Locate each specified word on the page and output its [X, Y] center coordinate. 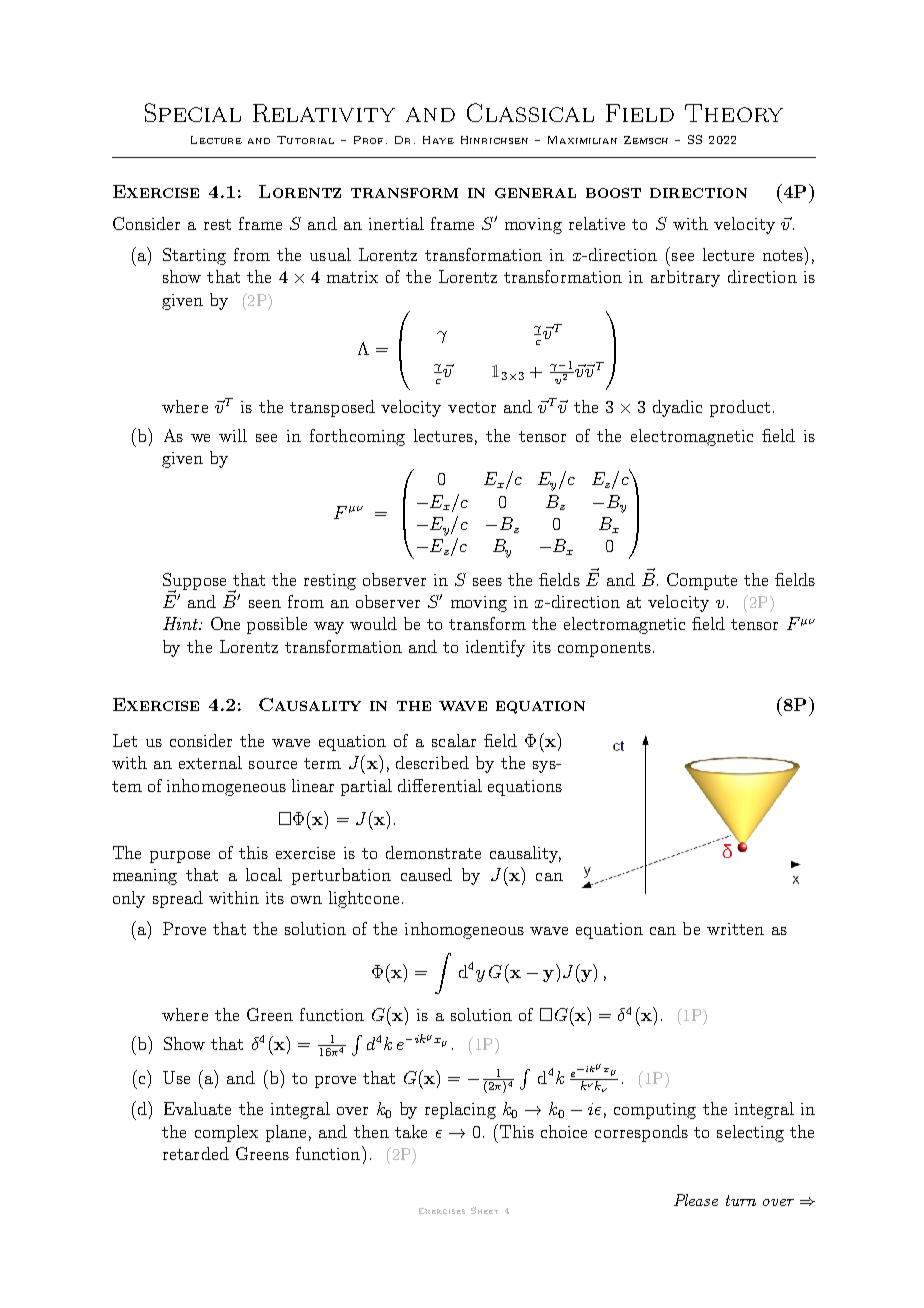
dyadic [677, 408]
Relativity [324, 113]
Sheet [484, 1210]
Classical [530, 112]
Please [696, 1200]
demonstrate [433, 852]
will [233, 435]
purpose [180, 857]
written [735, 929]
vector [472, 407]
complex [226, 1133]
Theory [734, 113]
